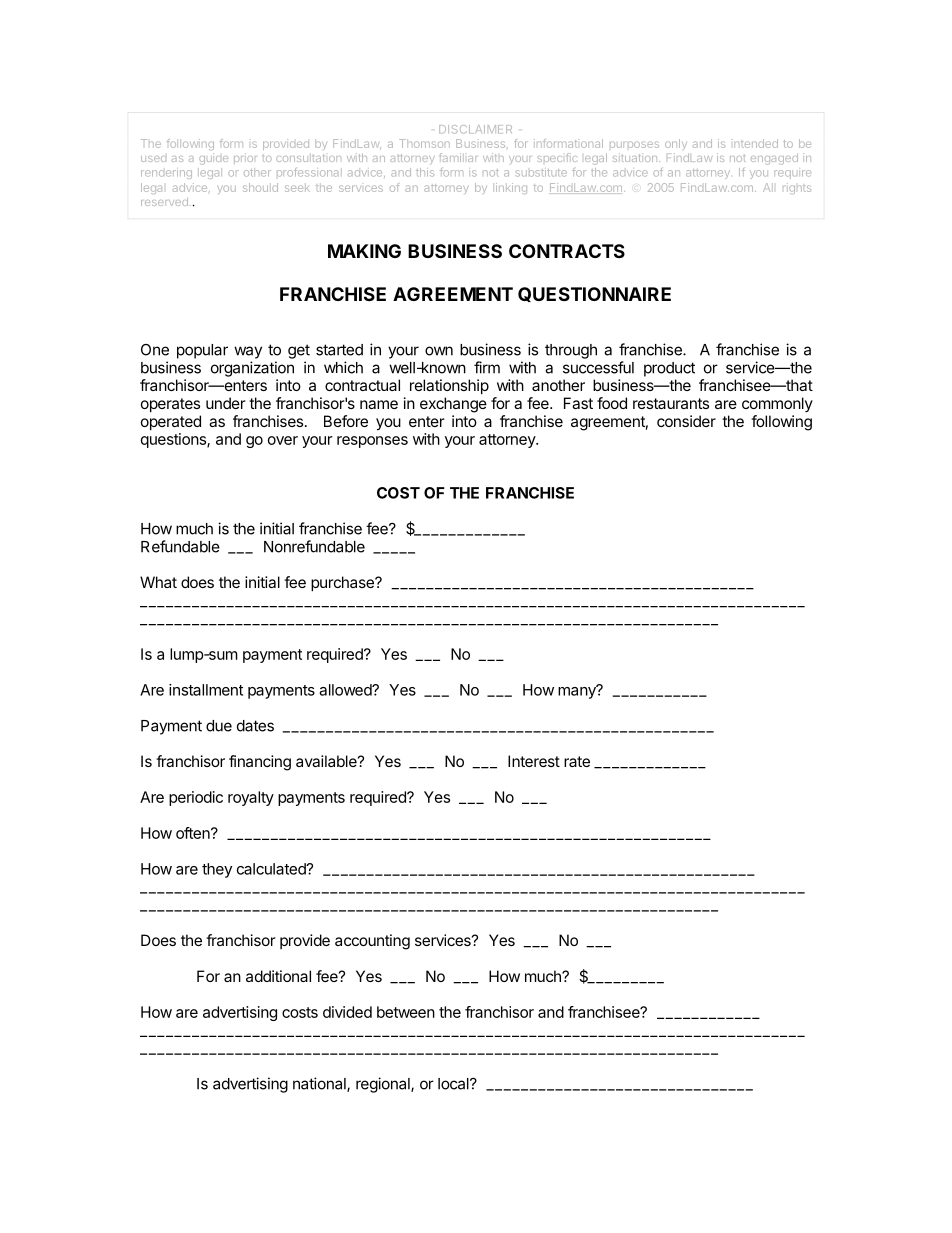 The height and width of the screenshot is (1233, 952). What do you see at coordinates (343, 583) in the screenshot?
I see `purchase` at bounding box center [343, 583].
